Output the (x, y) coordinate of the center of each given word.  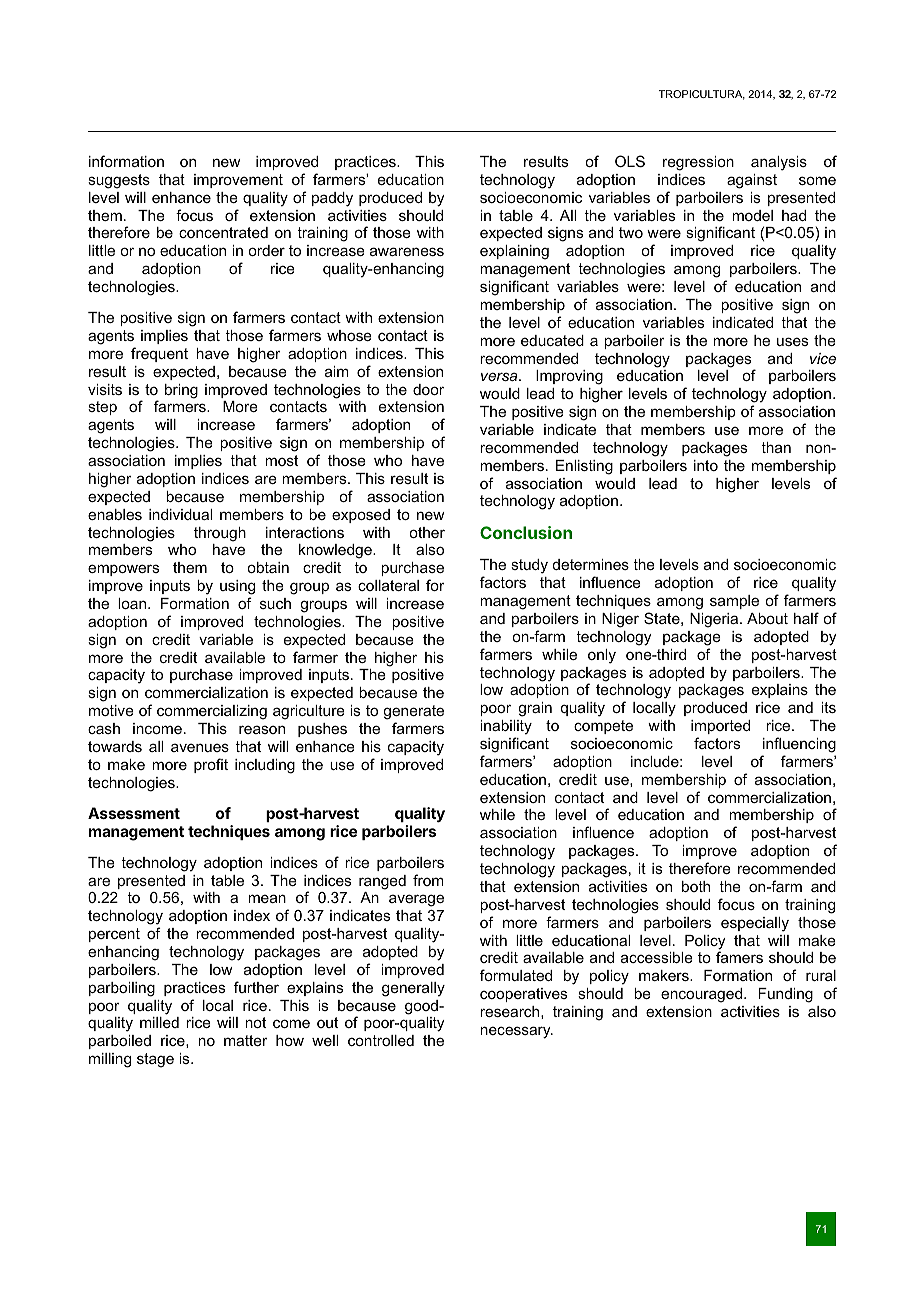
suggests (119, 181)
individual (180, 514)
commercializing (212, 712)
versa (500, 376)
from (428, 880)
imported (720, 727)
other (427, 532)
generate (413, 712)
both (696, 886)
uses (792, 341)
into (706, 465)
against (752, 181)
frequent (159, 354)
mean (267, 898)
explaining (514, 252)
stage (155, 1060)
